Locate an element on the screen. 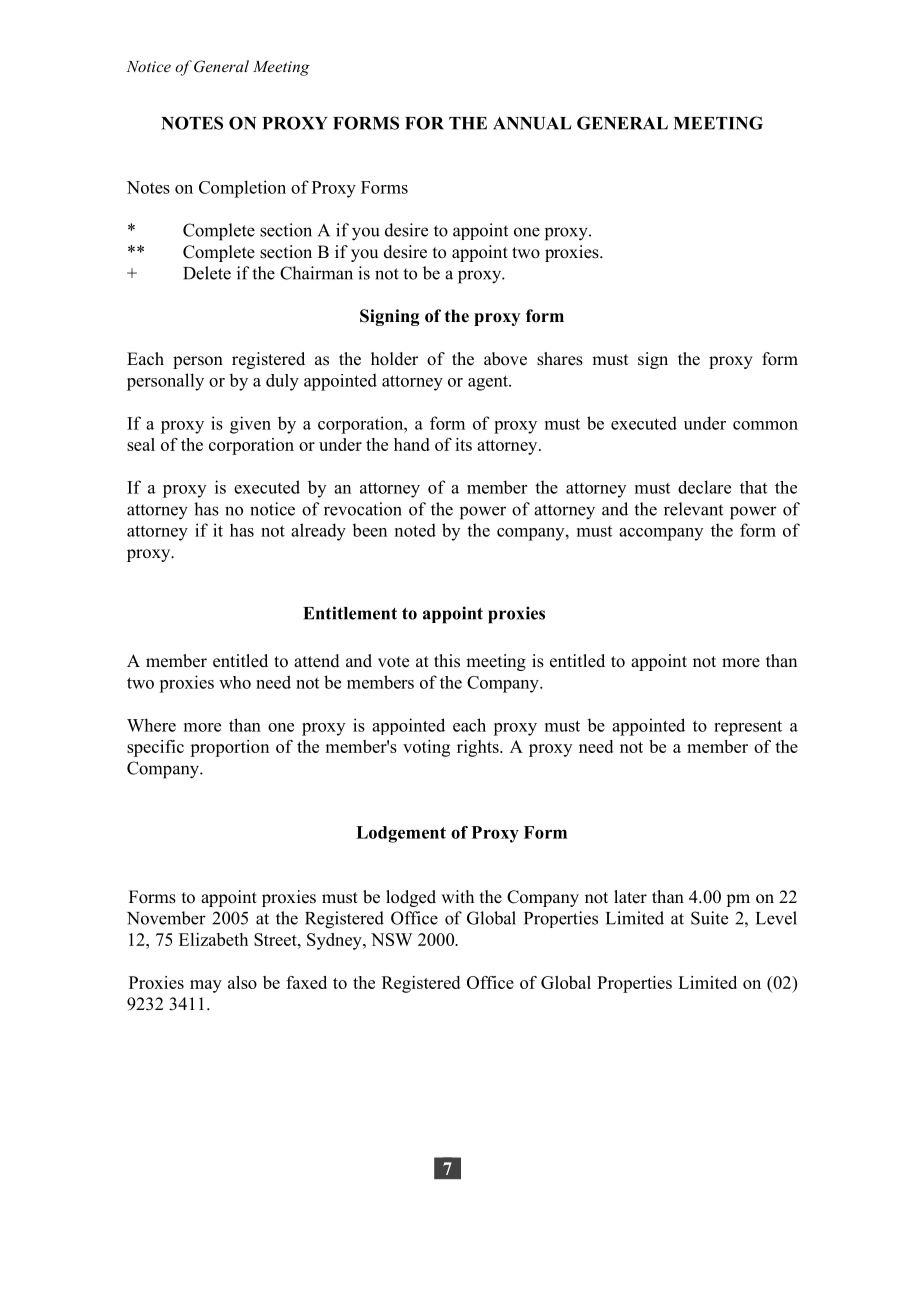  proportion is located at coordinates (229, 748).
